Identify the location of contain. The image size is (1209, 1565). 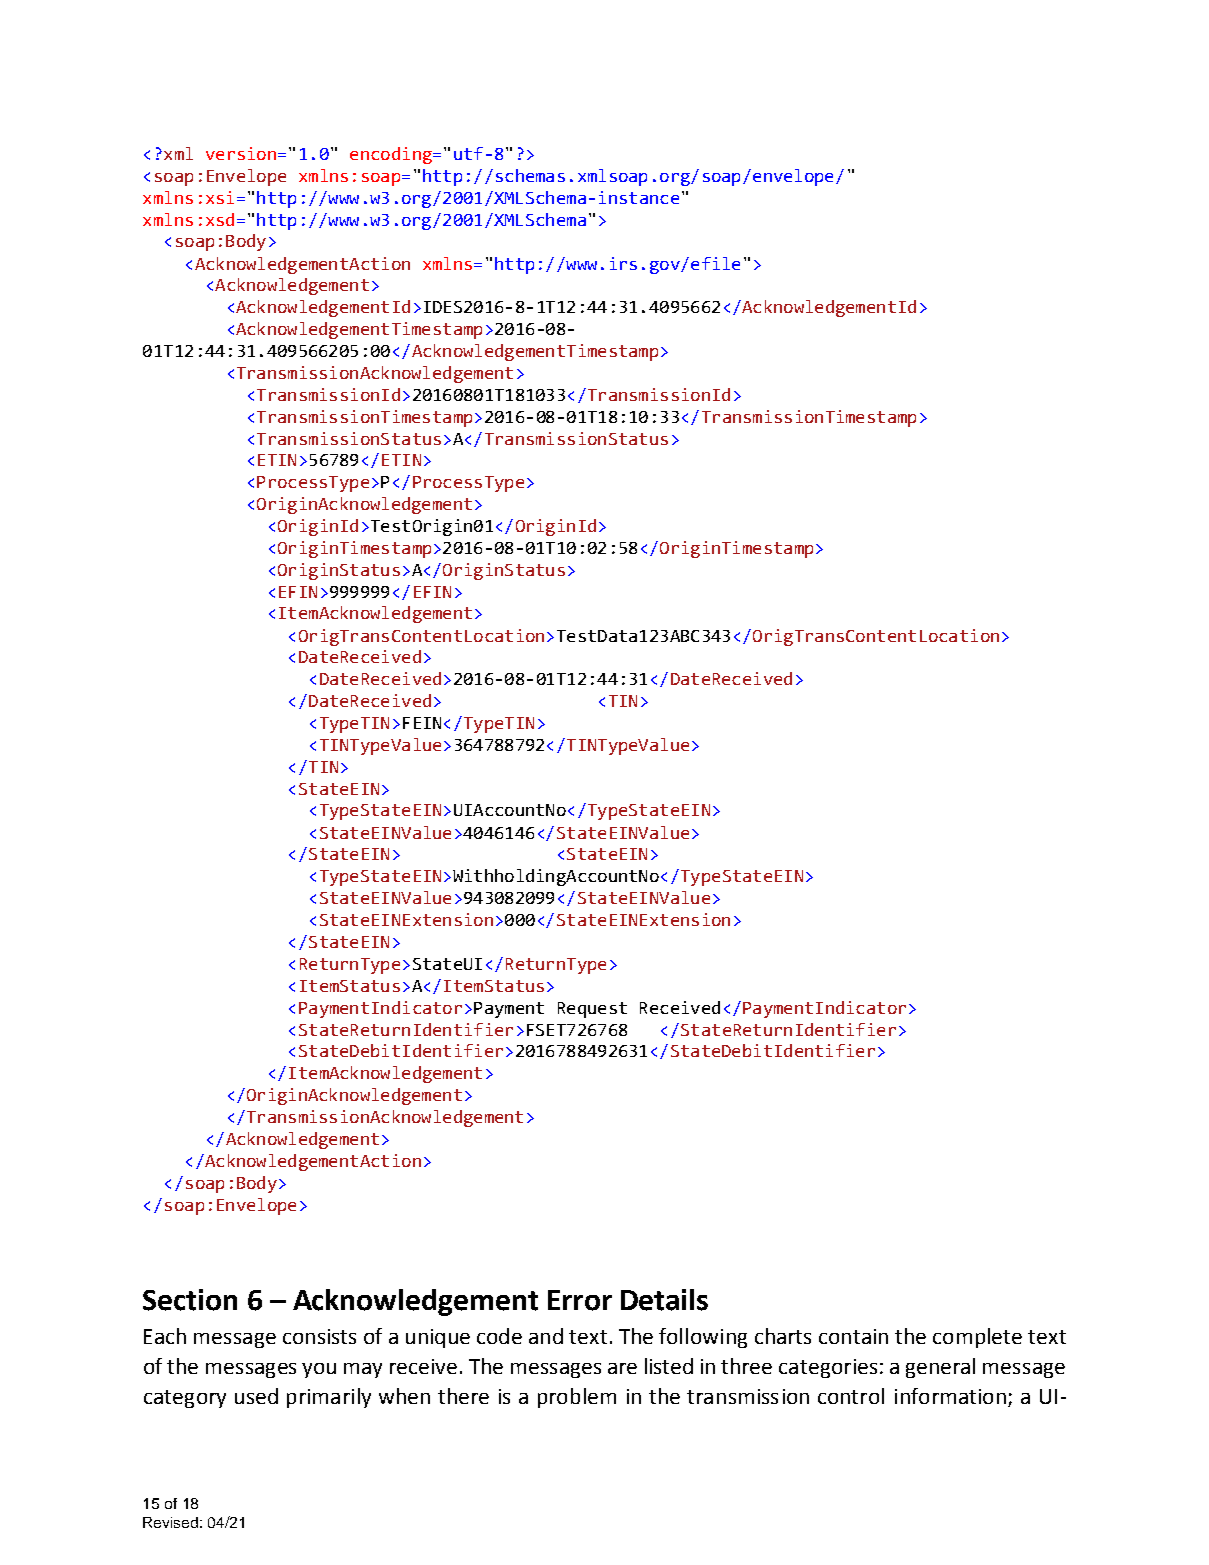
(853, 1336).
